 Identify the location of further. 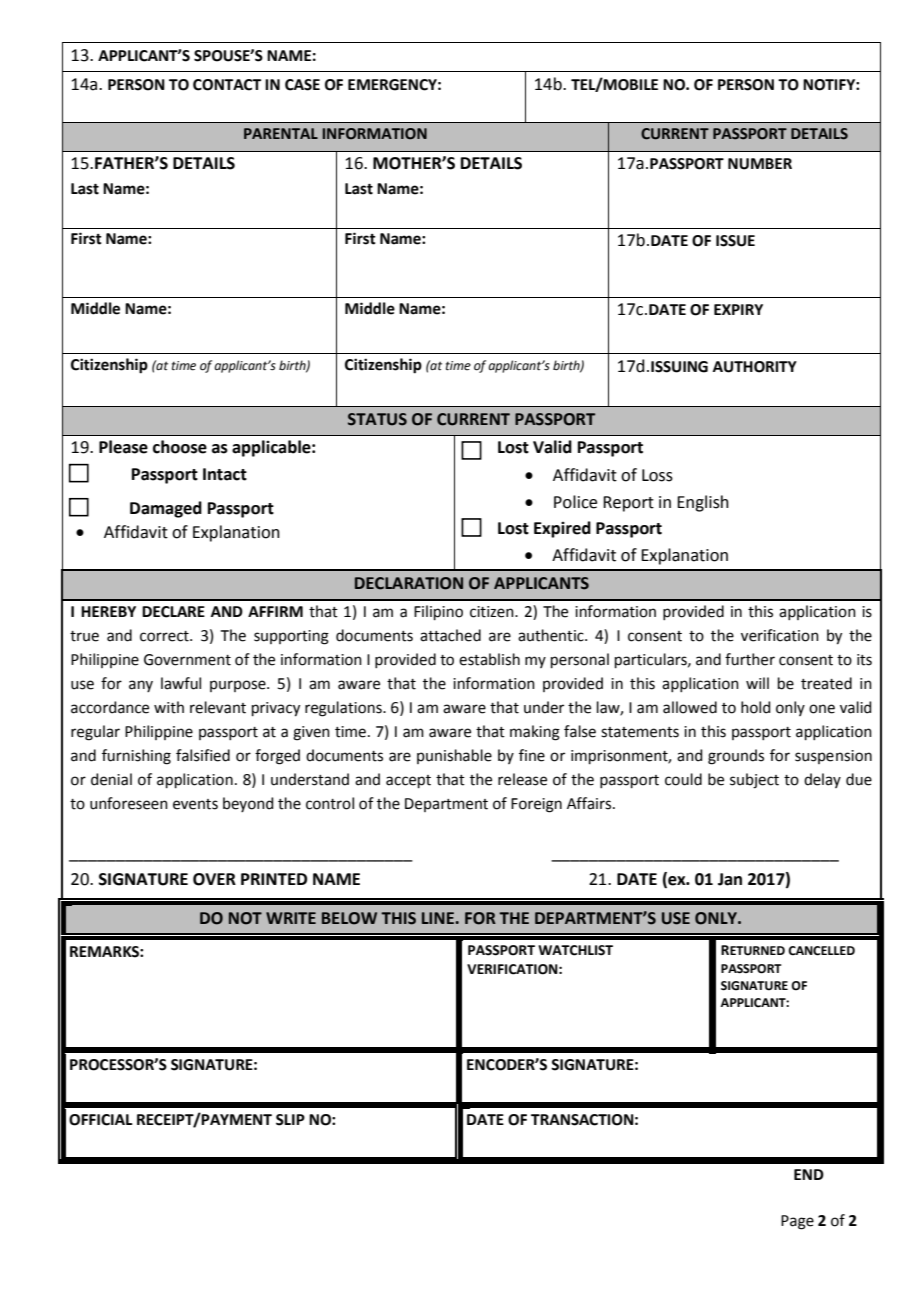
(750, 659).
